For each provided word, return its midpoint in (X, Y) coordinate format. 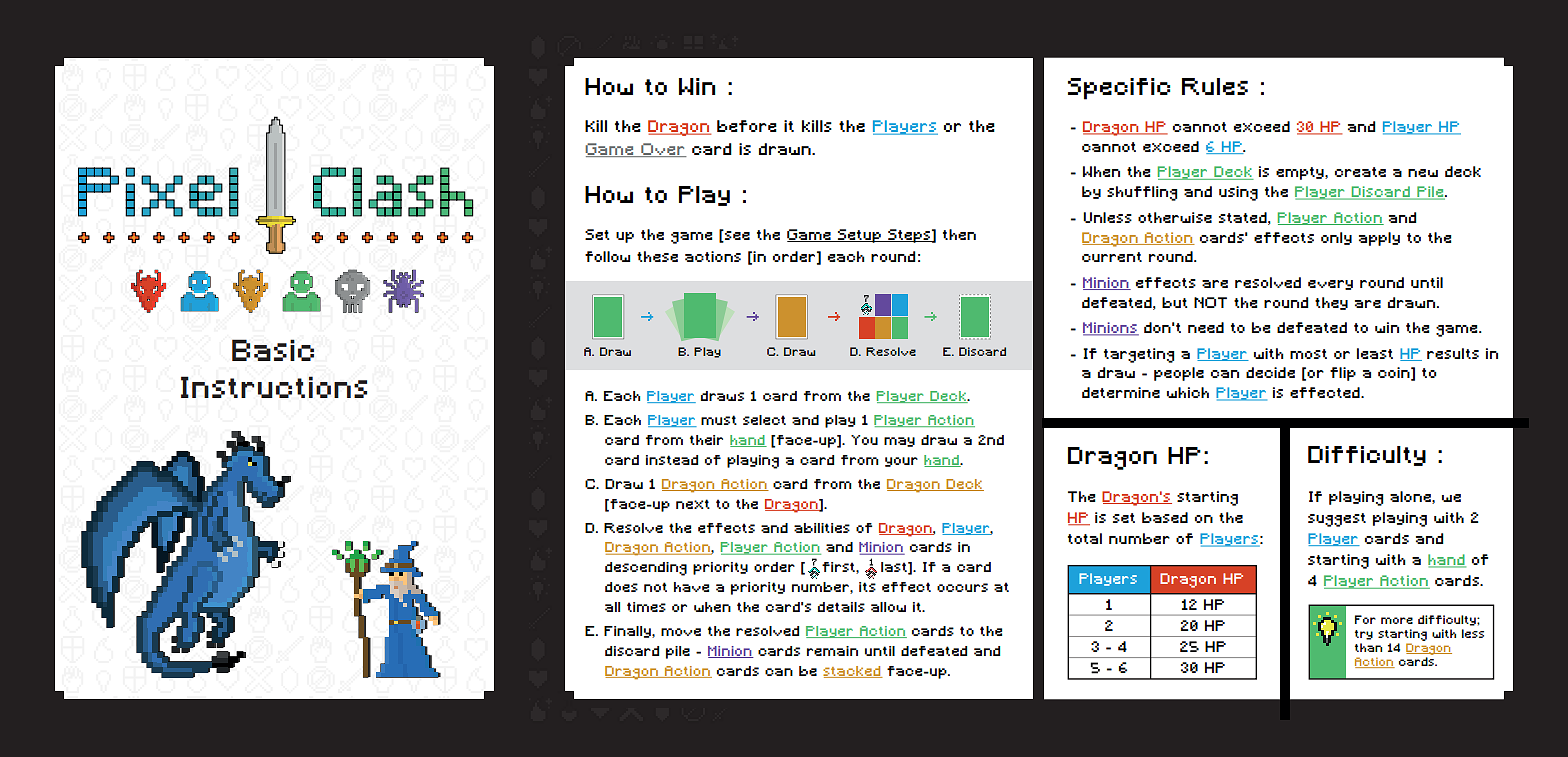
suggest (1337, 520)
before (747, 126)
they (1331, 303)
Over (663, 150)
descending (646, 569)
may (899, 442)
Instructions (274, 387)
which (1188, 392)
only (1336, 238)
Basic (273, 350)
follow (607, 256)
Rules (1215, 86)
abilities (822, 528)
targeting (1139, 355)
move (681, 632)
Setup (859, 236)
